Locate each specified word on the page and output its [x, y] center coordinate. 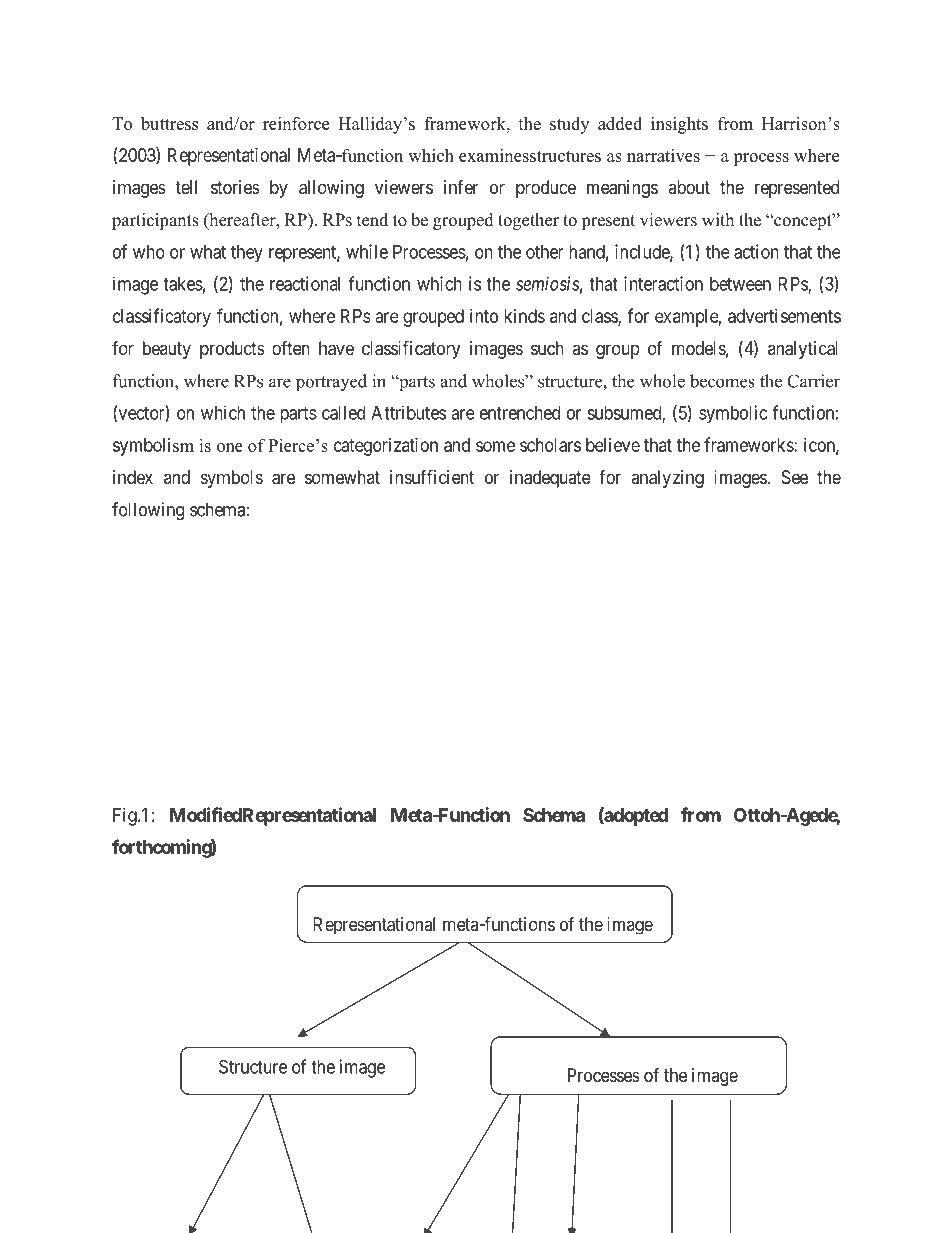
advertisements [784, 316]
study [569, 125]
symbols [232, 479]
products [232, 350]
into [484, 316]
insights [679, 125]
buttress [169, 123]
